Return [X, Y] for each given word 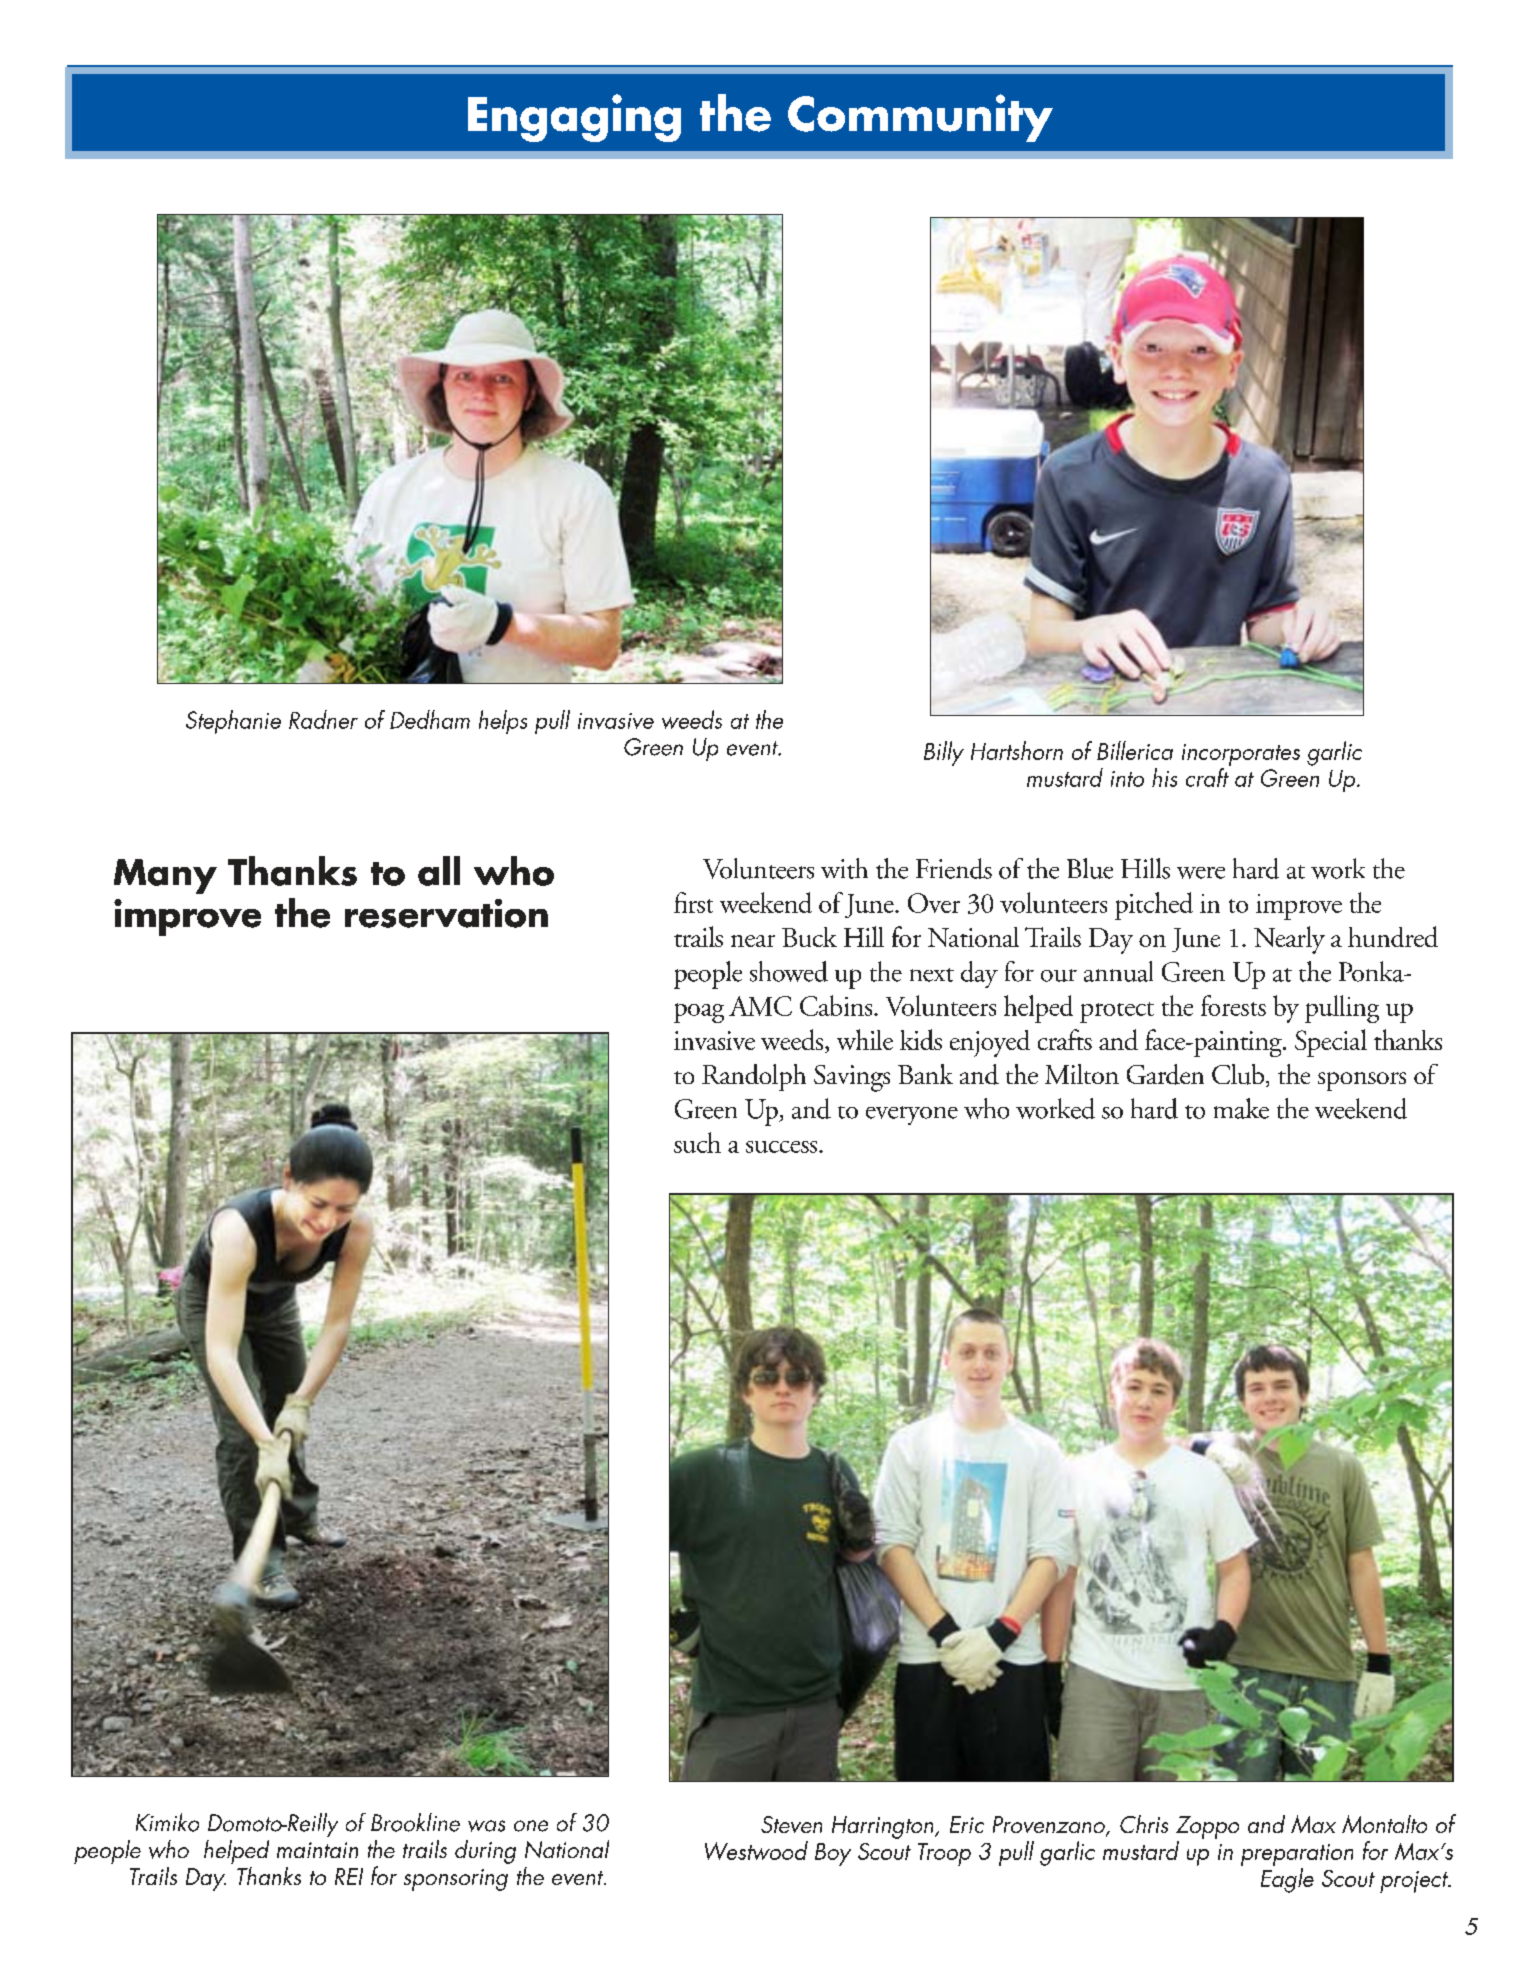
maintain [317, 1850]
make [1241, 1108]
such [697, 1142]
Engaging [574, 118]
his [1164, 777]
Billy [944, 753]
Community [920, 118]
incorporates [1241, 755]
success [783, 1147]
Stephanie [233, 722]
